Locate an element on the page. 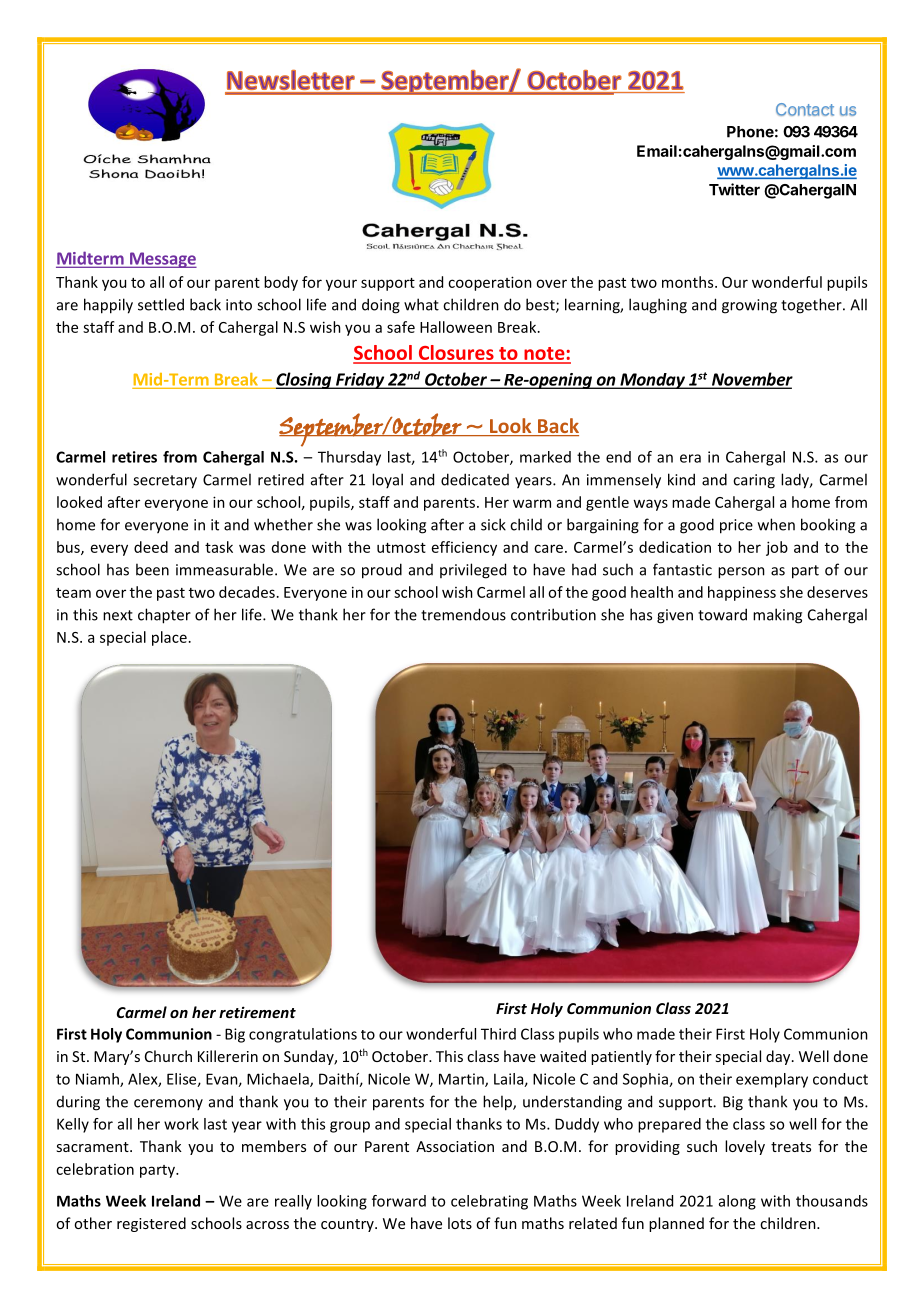 Image resolution: width=924 pixels, height=1308 pixels. cooperation is located at coordinates (490, 283).
